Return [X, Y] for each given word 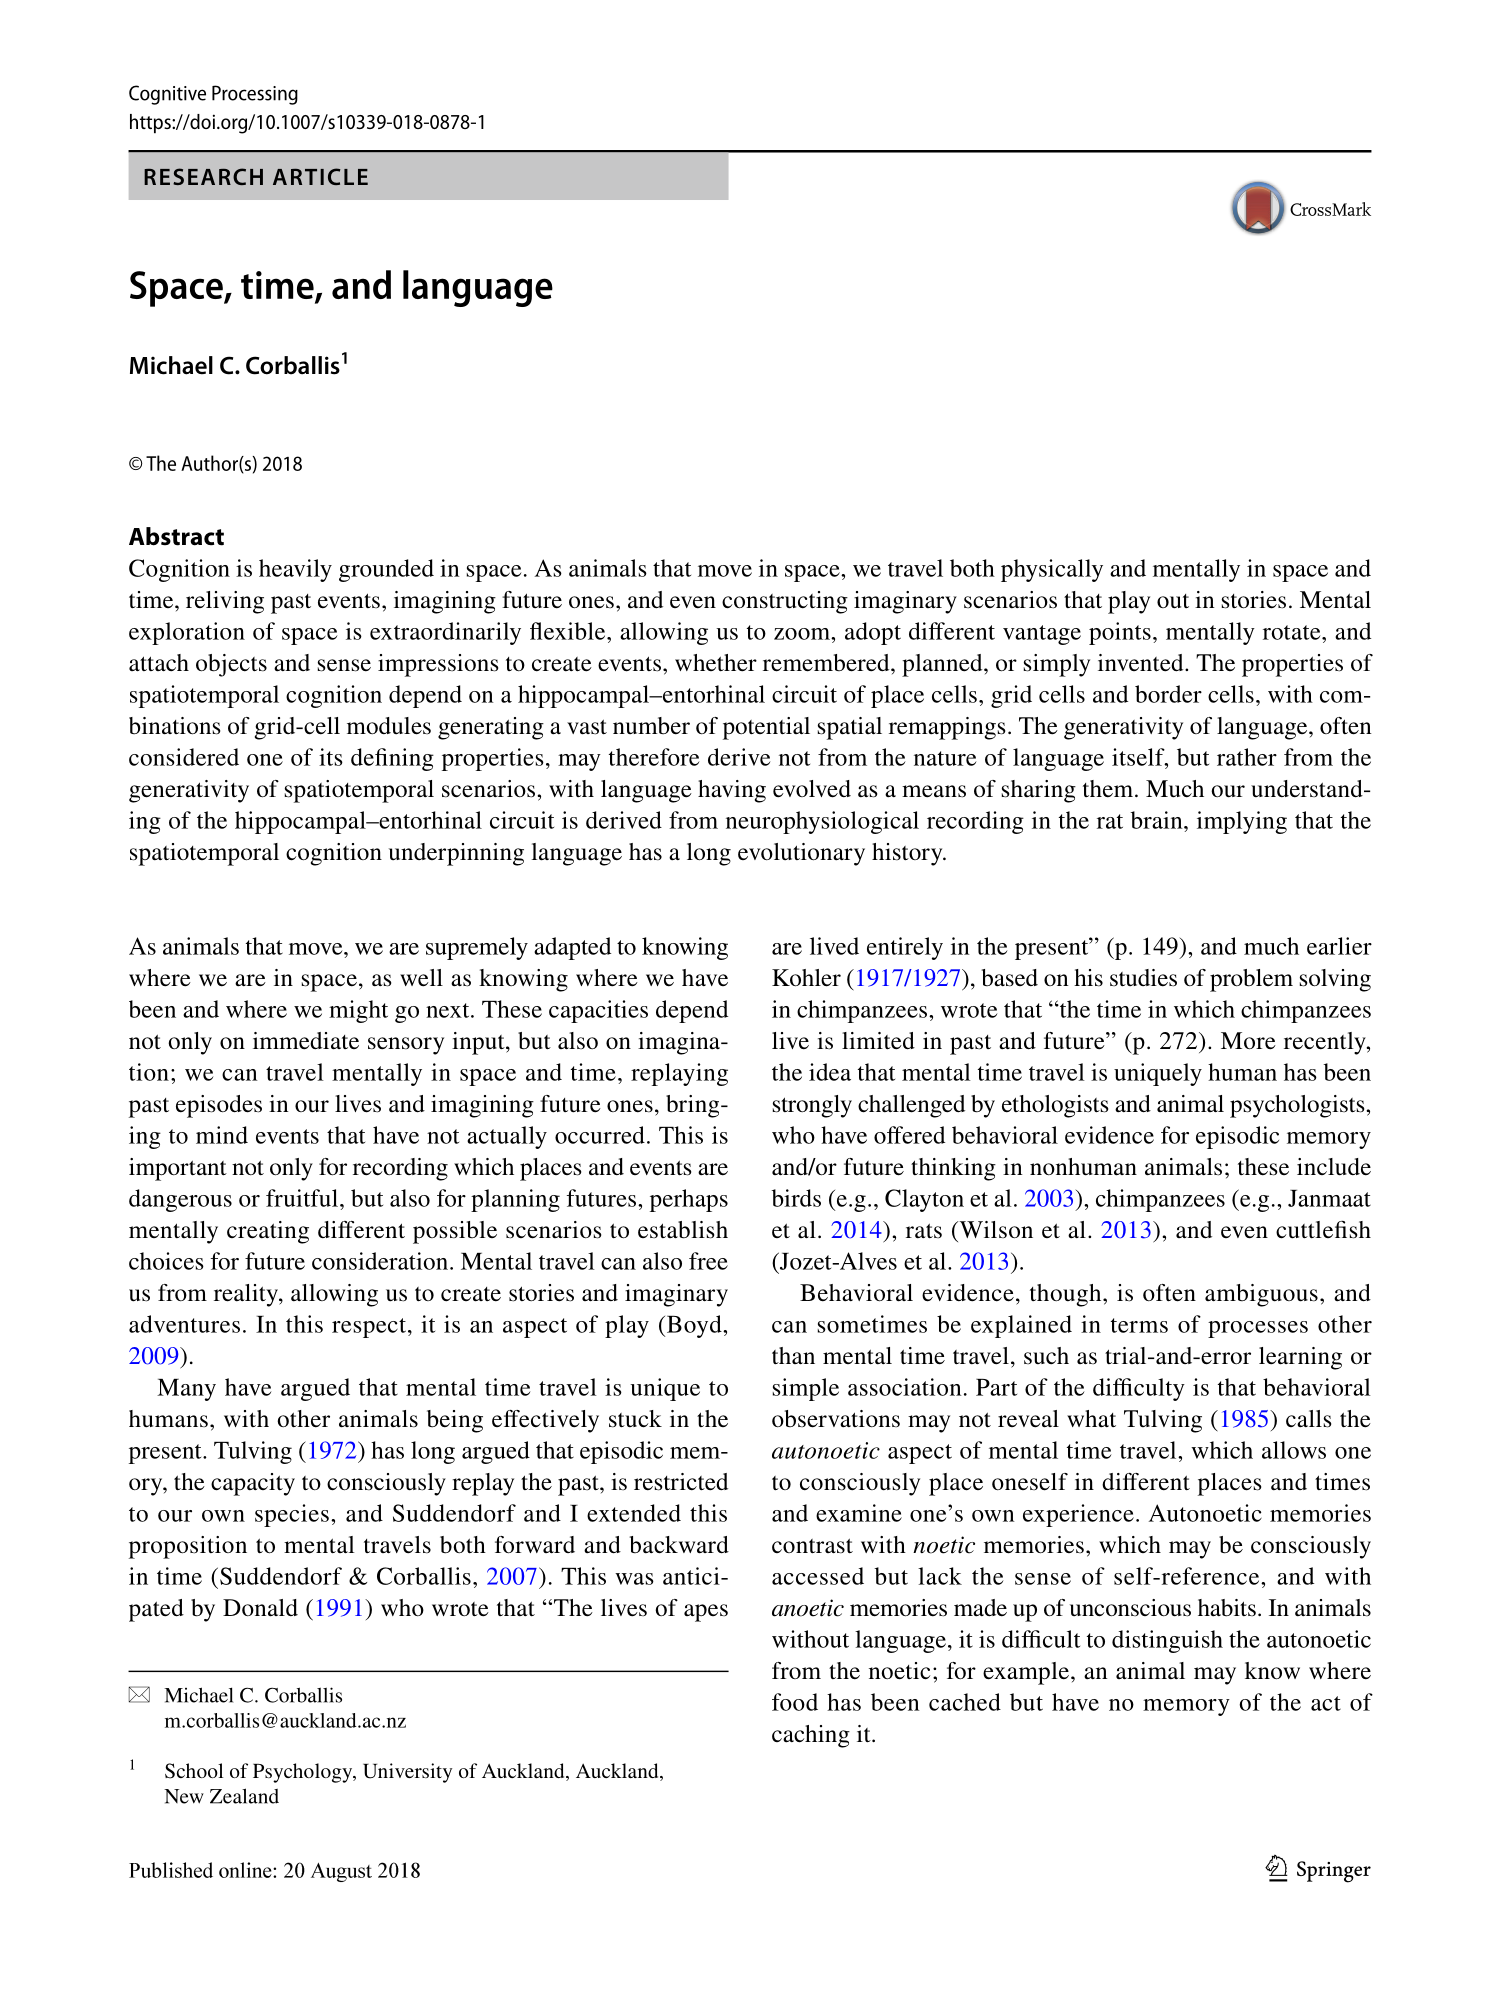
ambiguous [1261, 1295]
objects [231, 665]
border [1168, 694]
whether [716, 663]
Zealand [244, 1796]
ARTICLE [320, 176]
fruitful [303, 1198]
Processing [255, 95]
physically [1052, 570]
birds [796, 1198]
